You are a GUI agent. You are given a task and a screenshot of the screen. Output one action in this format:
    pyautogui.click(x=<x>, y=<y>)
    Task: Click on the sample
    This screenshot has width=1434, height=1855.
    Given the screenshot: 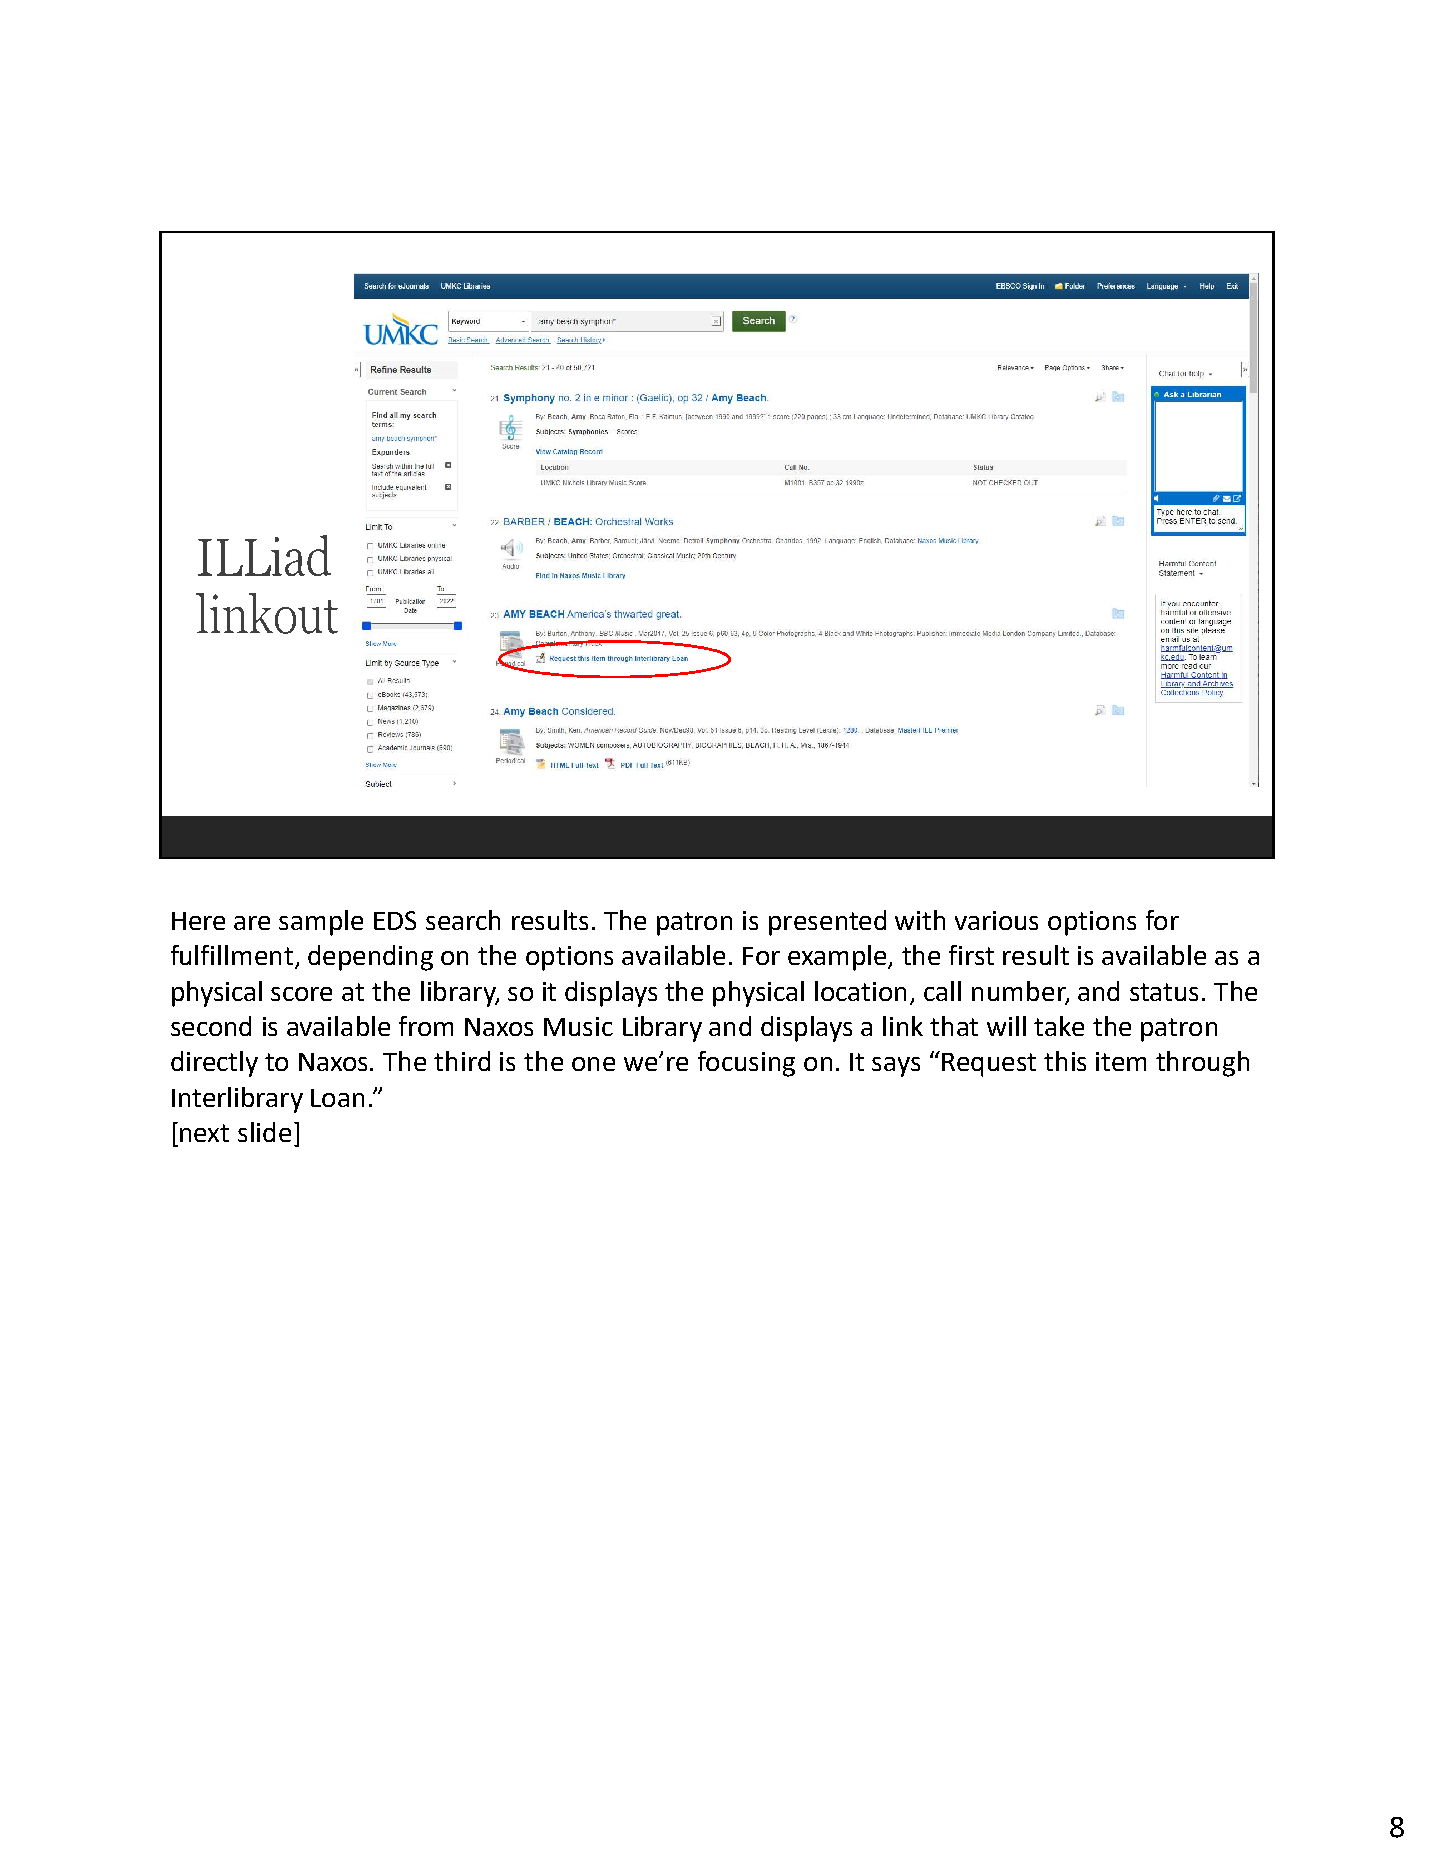 What is the action you would take?
    pyautogui.click(x=321, y=923)
